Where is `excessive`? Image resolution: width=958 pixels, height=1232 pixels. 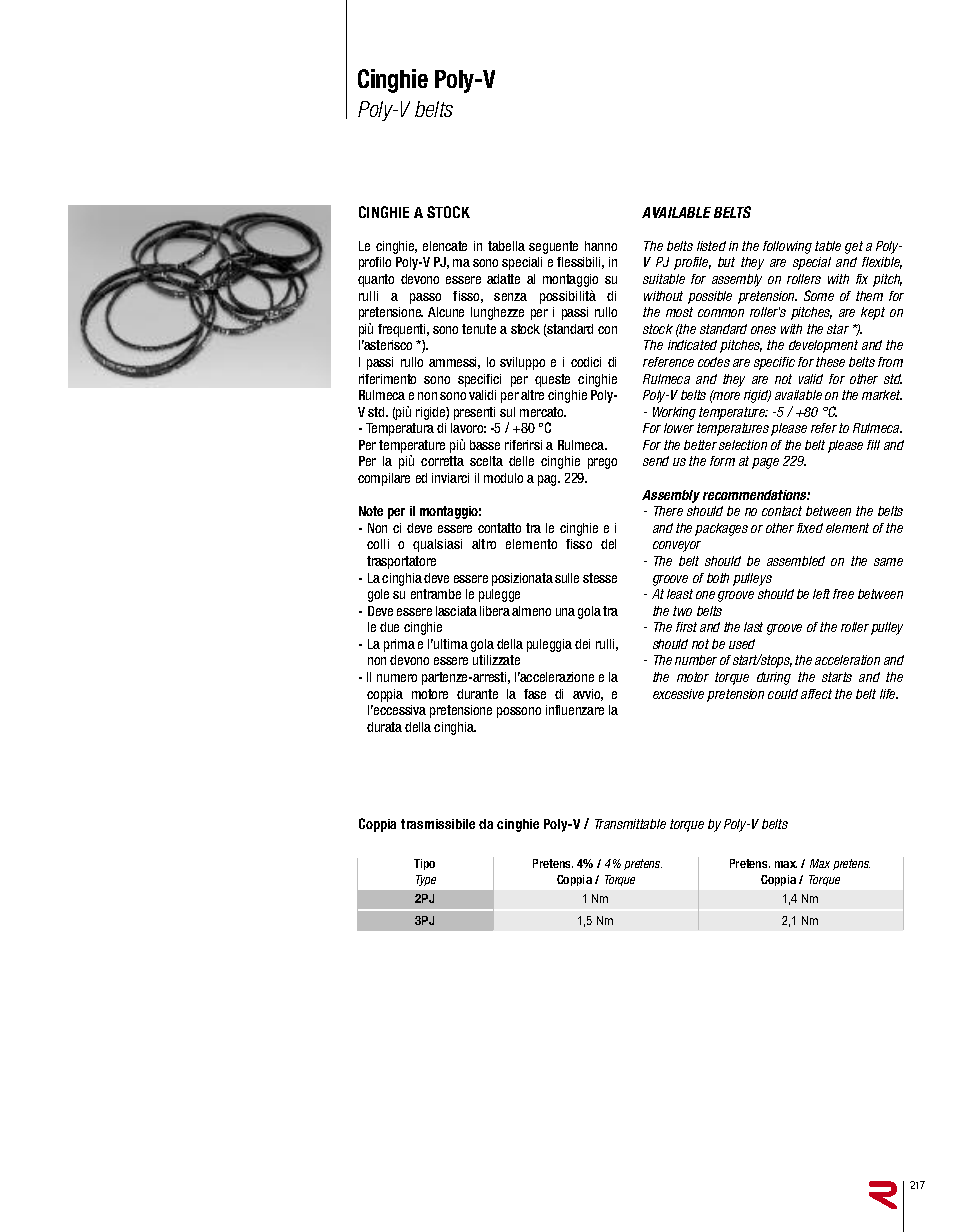 excessive is located at coordinates (678, 694).
